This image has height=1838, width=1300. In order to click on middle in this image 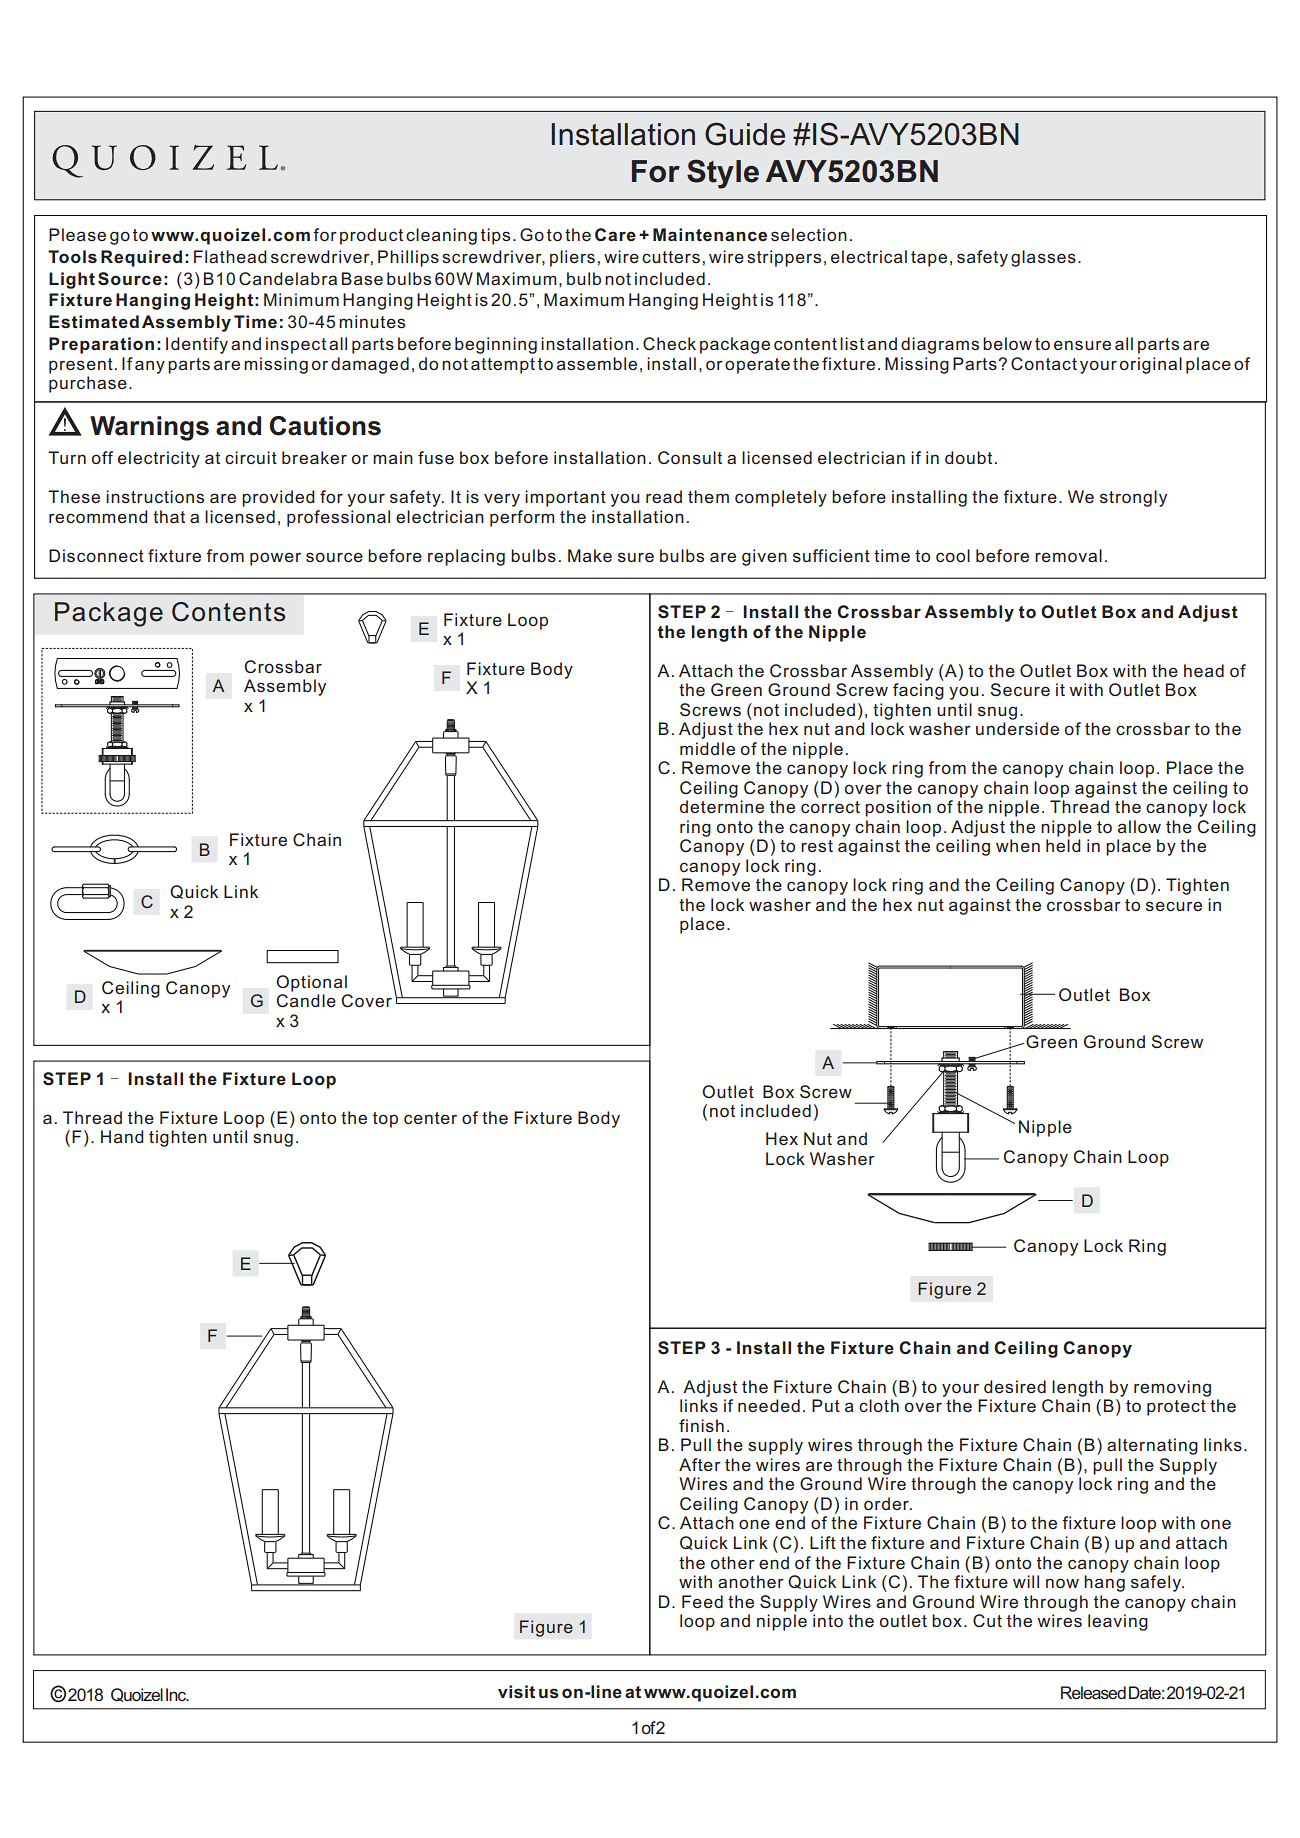, I will do `click(707, 748)`.
